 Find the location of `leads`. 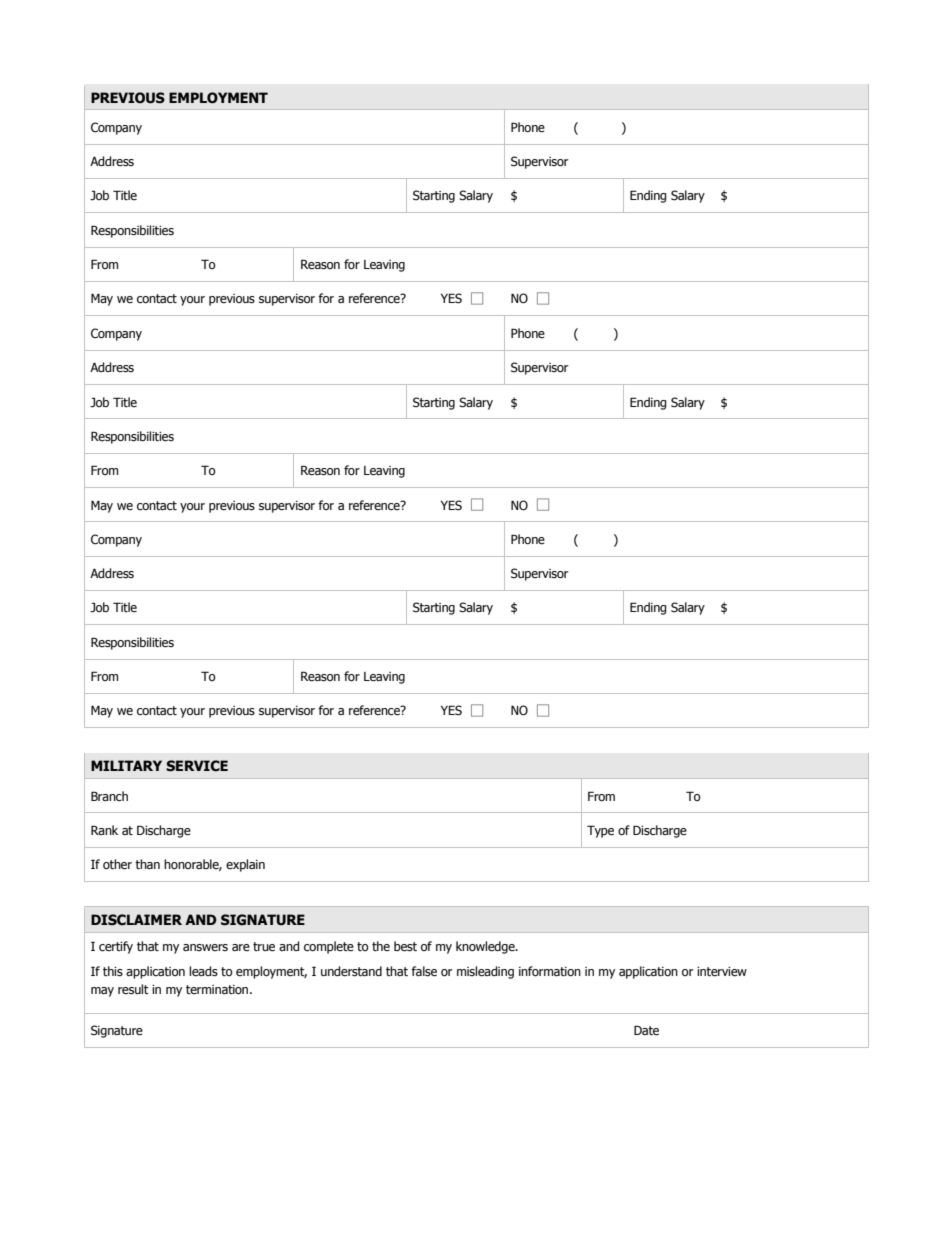

leads is located at coordinates (203, 971).
